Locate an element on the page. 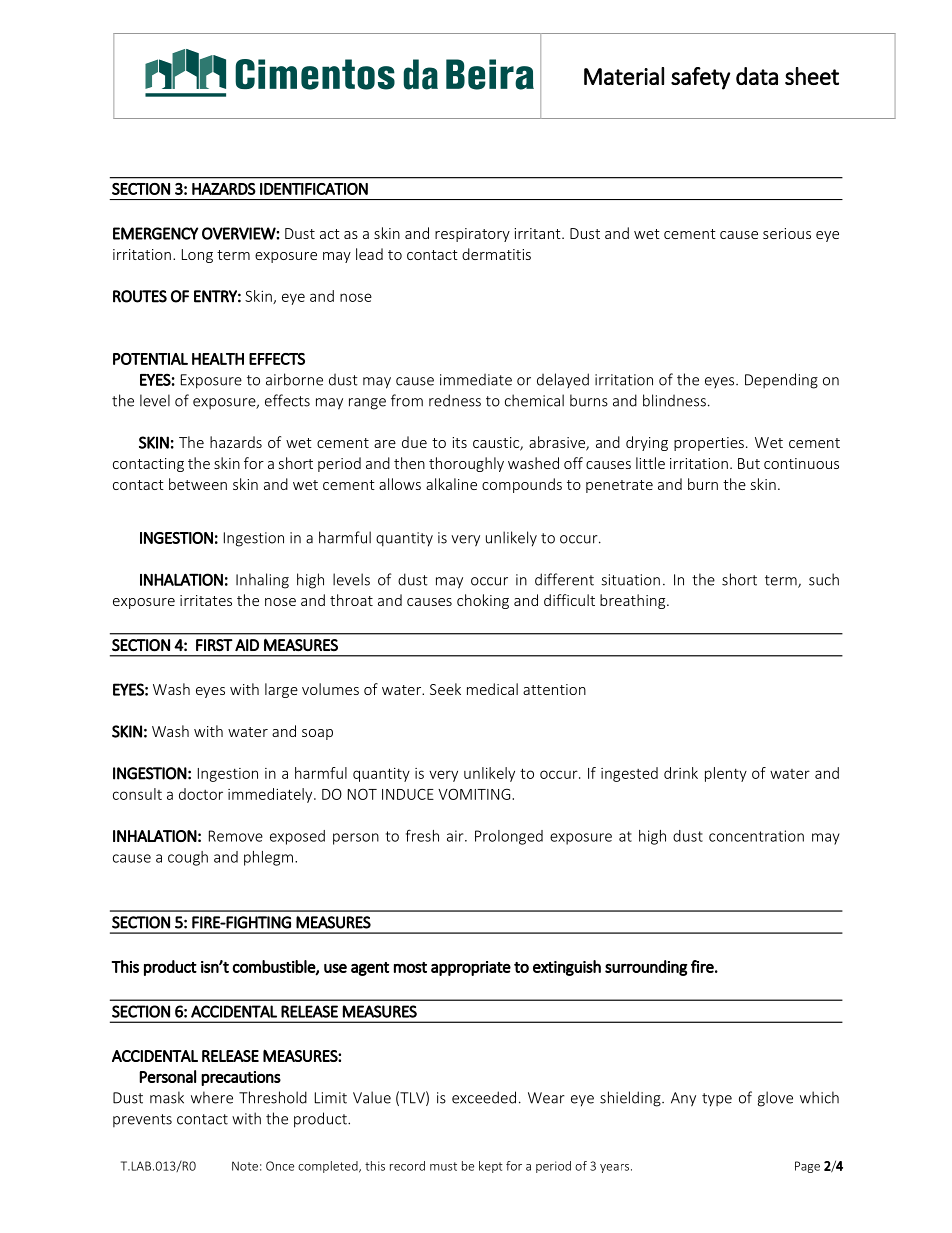 The image size is (952, 1233). Material is located at coordinates (624, 76).
